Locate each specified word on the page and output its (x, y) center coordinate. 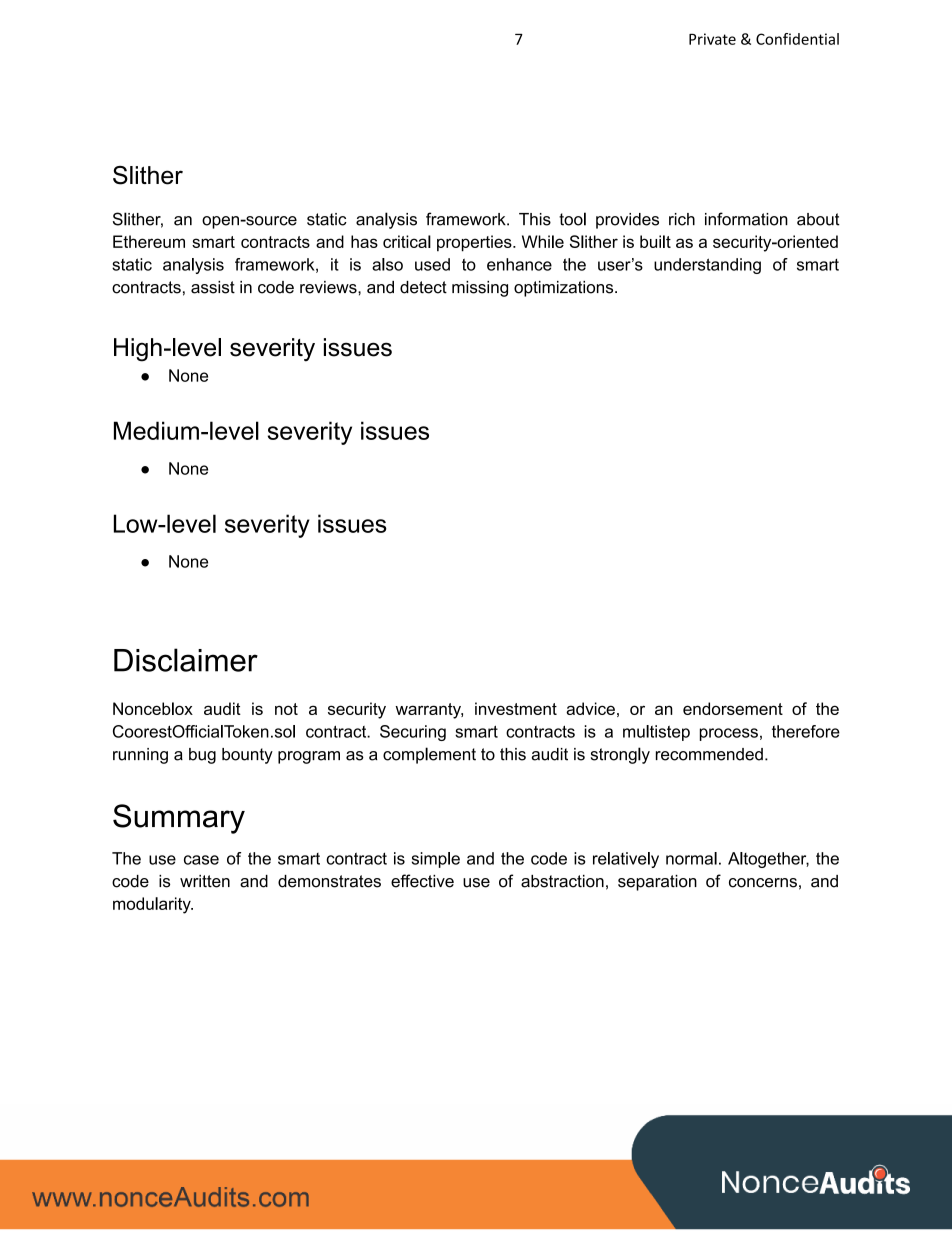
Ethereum (149, 241)
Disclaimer (186, 660)
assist (213, 287)
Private (712, 39)
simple (436, 860)
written (205, 881)
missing (480, 289)
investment (516, 708)
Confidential (797, 39)
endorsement (733, 708)
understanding (707, 266)
